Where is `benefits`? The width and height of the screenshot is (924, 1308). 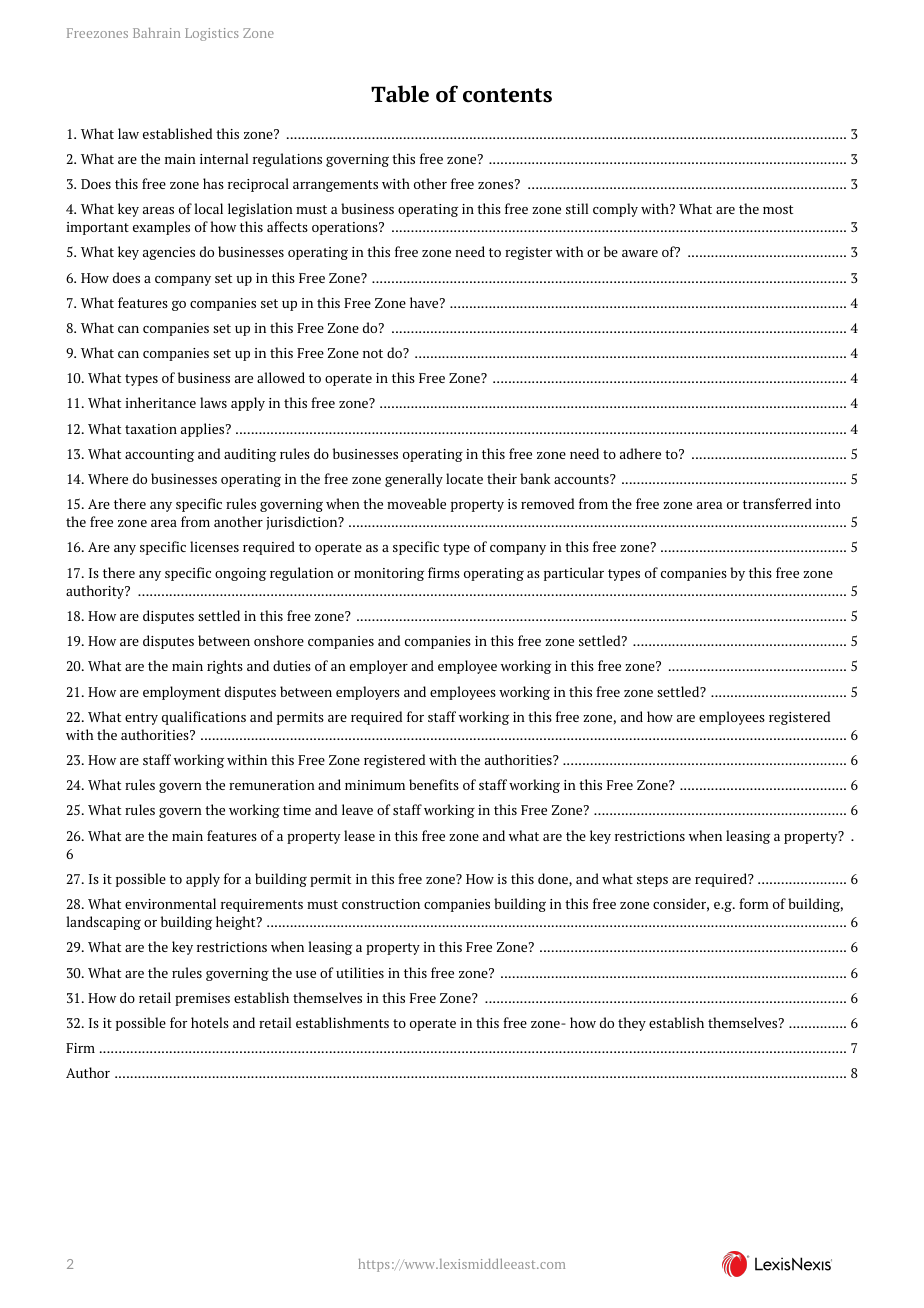
benefits is located at coordinates (434, 784).
